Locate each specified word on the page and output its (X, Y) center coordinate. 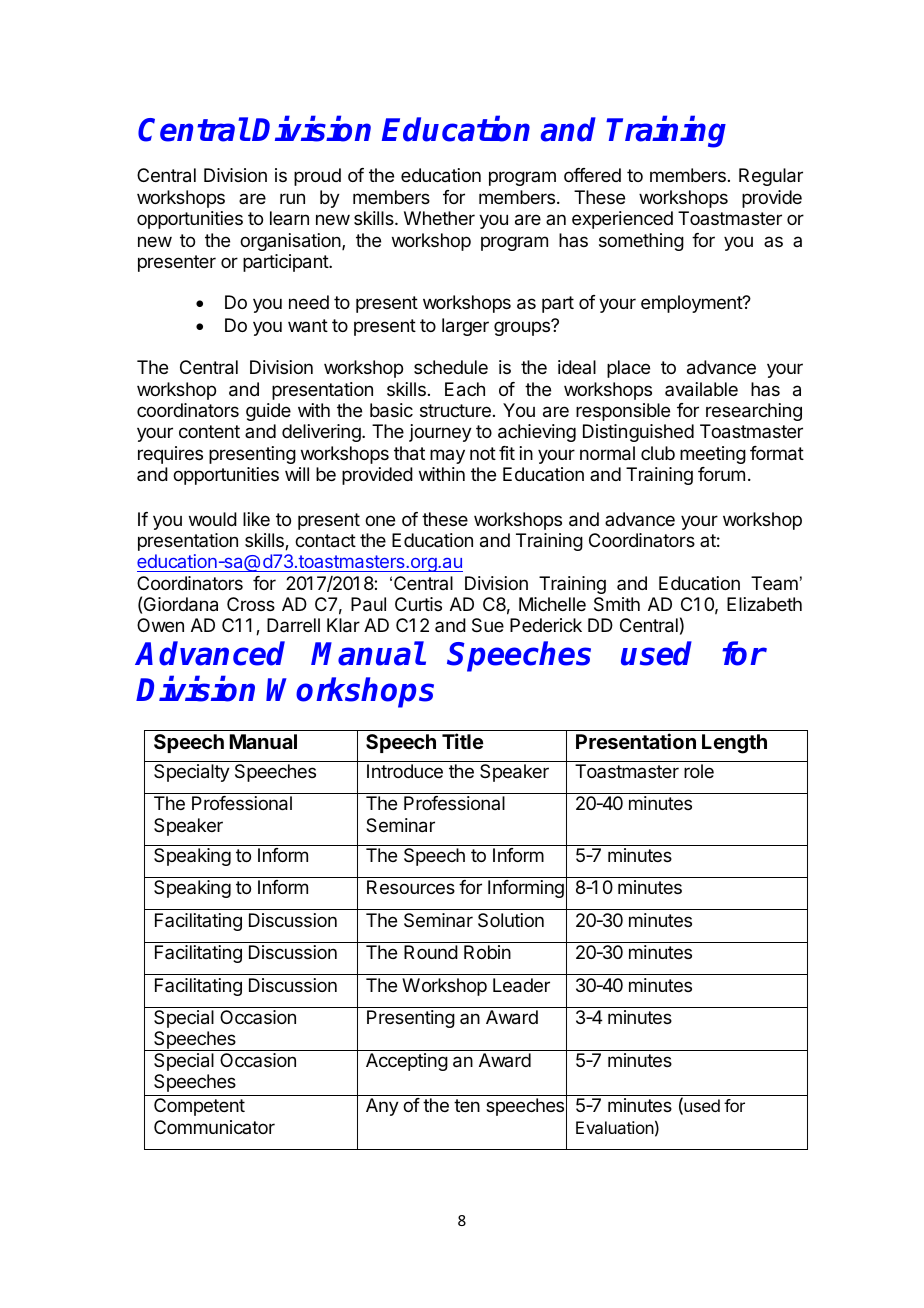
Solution (511, 920)
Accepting (407, 1062)
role (699, 771)
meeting (713, 455)
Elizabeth (764, 604)
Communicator (214, 1127)
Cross (251, 604)
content (209, 431)
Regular (771, 177)
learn (289, 218)
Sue (488, 625)
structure (455, 410)
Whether (439, 218)
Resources (411, 887)
